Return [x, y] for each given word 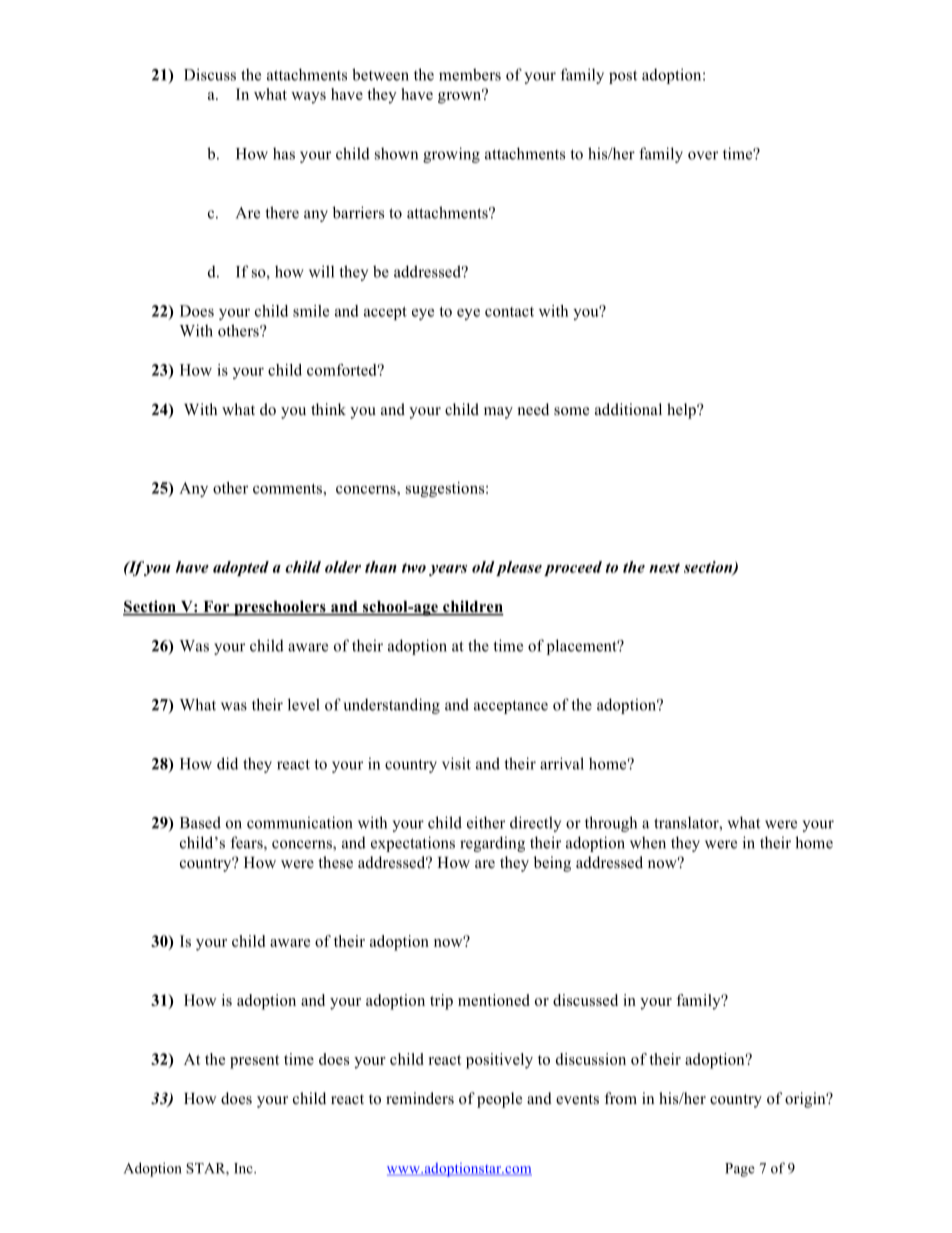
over [703, 155]
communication [300, 822]
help [682, 411]
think [328, 409]
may [498, 413]
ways [308, 98]
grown [461, 97]
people [499, 1100]
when [648, 842]
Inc [244, 1168]
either [486, 822]
